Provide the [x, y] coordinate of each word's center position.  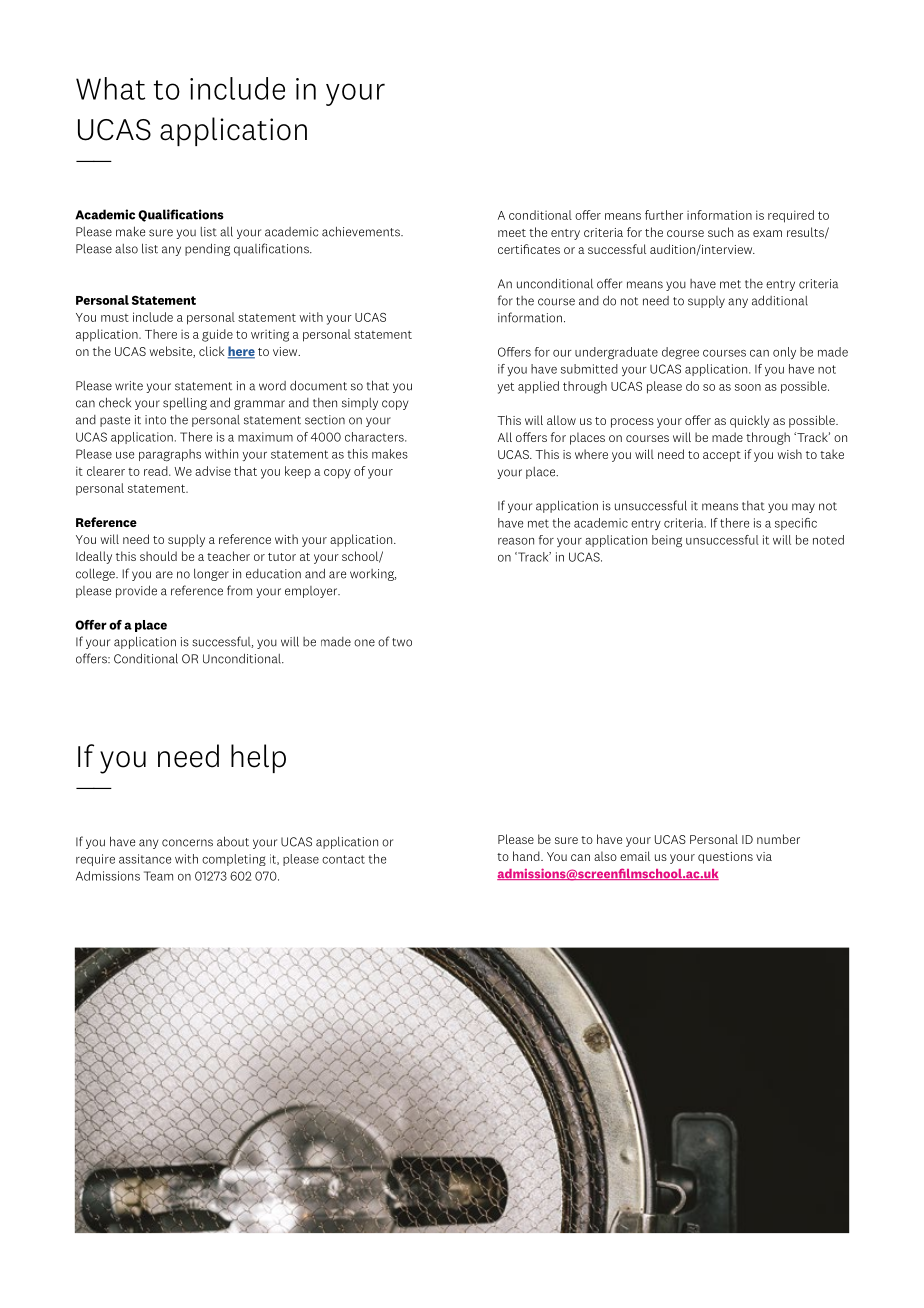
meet [512, 233]
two [402, 642]
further [664, 215]
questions [725, 858]
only [784, 353]
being [667, 541]
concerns [187, 843]
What [110, 88]
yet [505, 388]
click [212, 351]
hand [527, 856]
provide [136, 591]
